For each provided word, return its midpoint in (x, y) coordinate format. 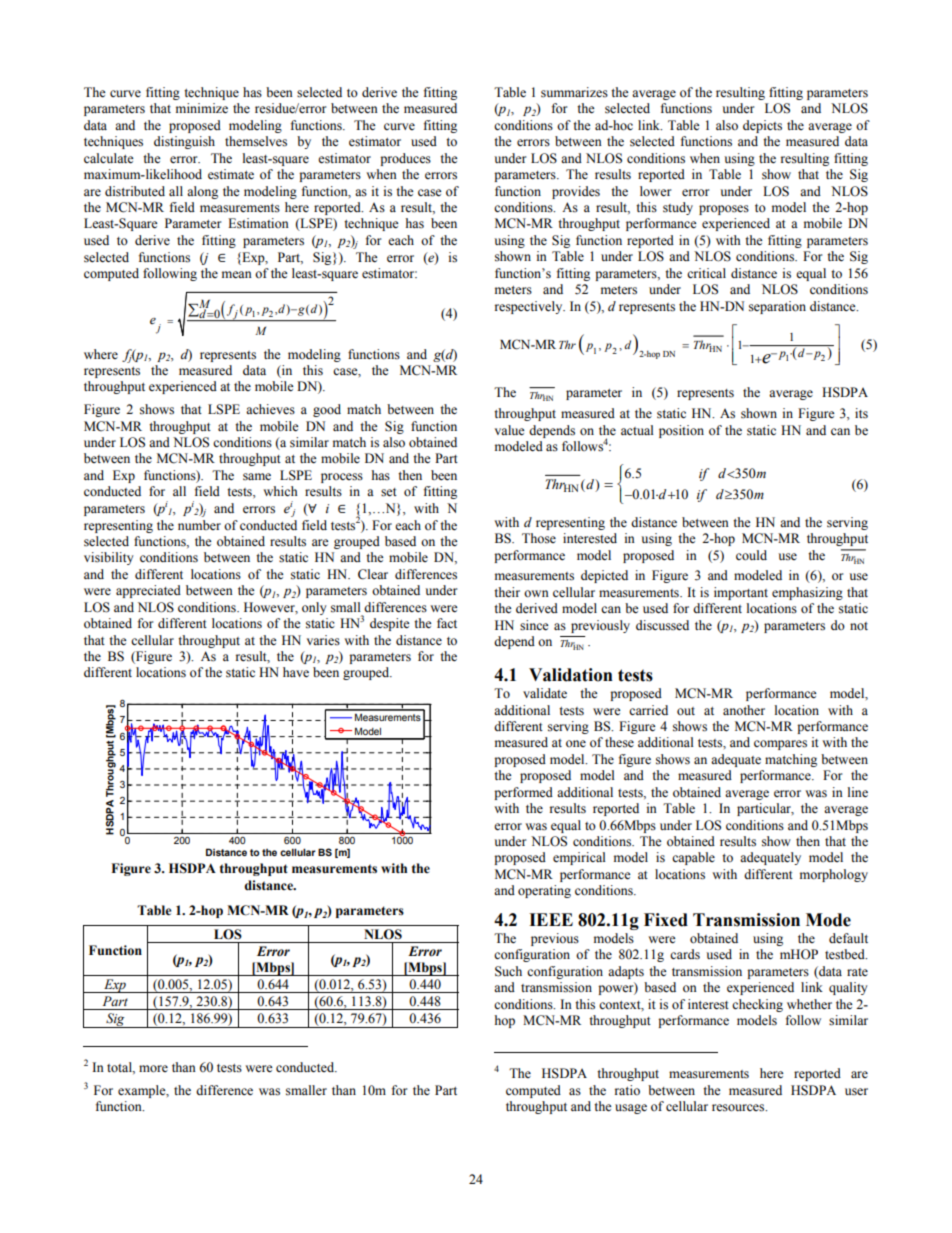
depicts (762, 126)
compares (780, 745)
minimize (202, 108)
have (296, 672)
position (681, 431)
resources (739, 1108)
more (153, 1069)
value (510, 430)
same (257, 477)
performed (523, 793)
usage (631, 1109)
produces (405, 159)
